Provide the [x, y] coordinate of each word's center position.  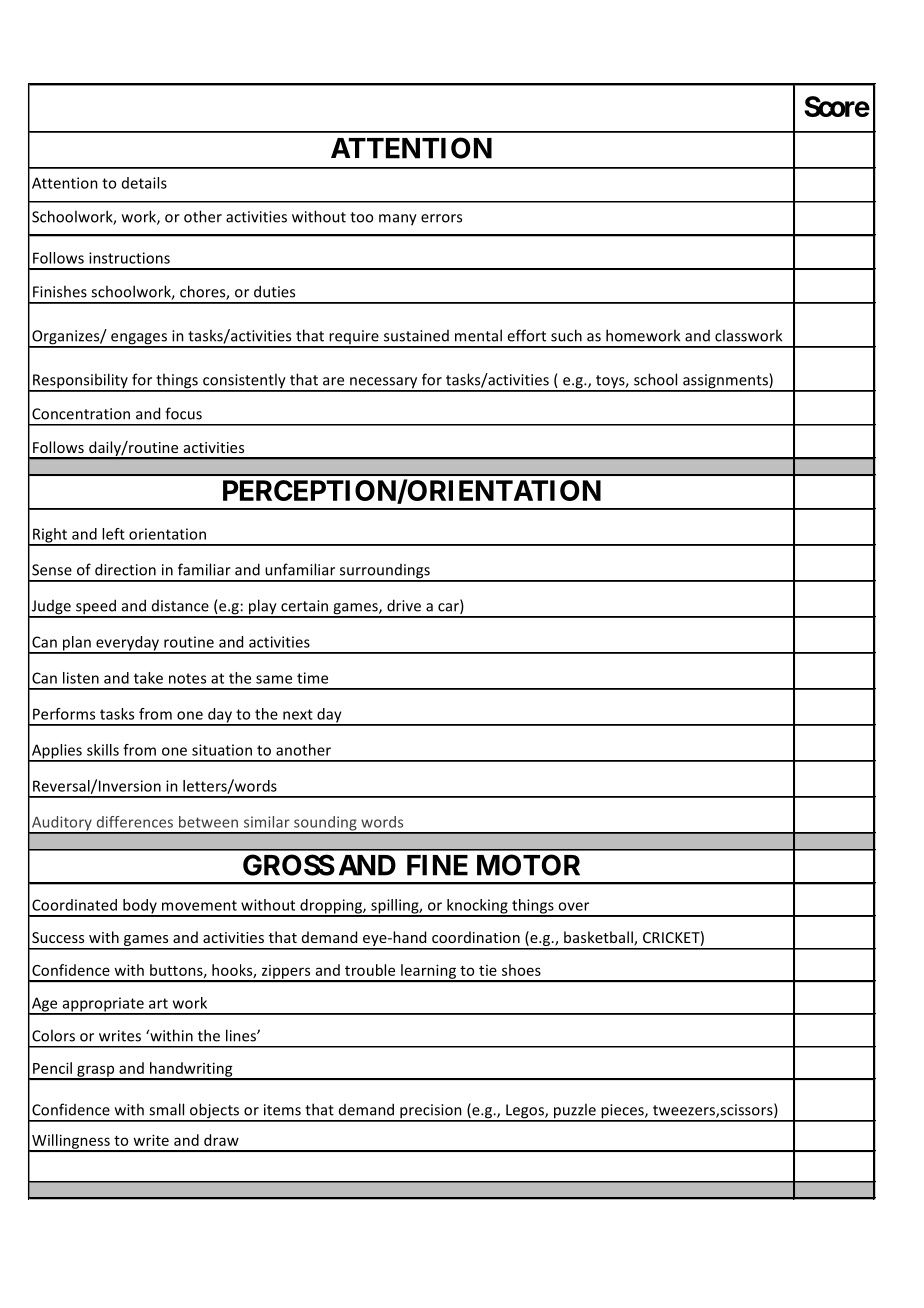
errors [441, 218]
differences [135, 822]
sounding [325, 824]
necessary [384, 384]
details [144, 183]
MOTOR [528, 865]
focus [183, 413]
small [166, 1109]
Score [837, 106]
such [566, 335]
